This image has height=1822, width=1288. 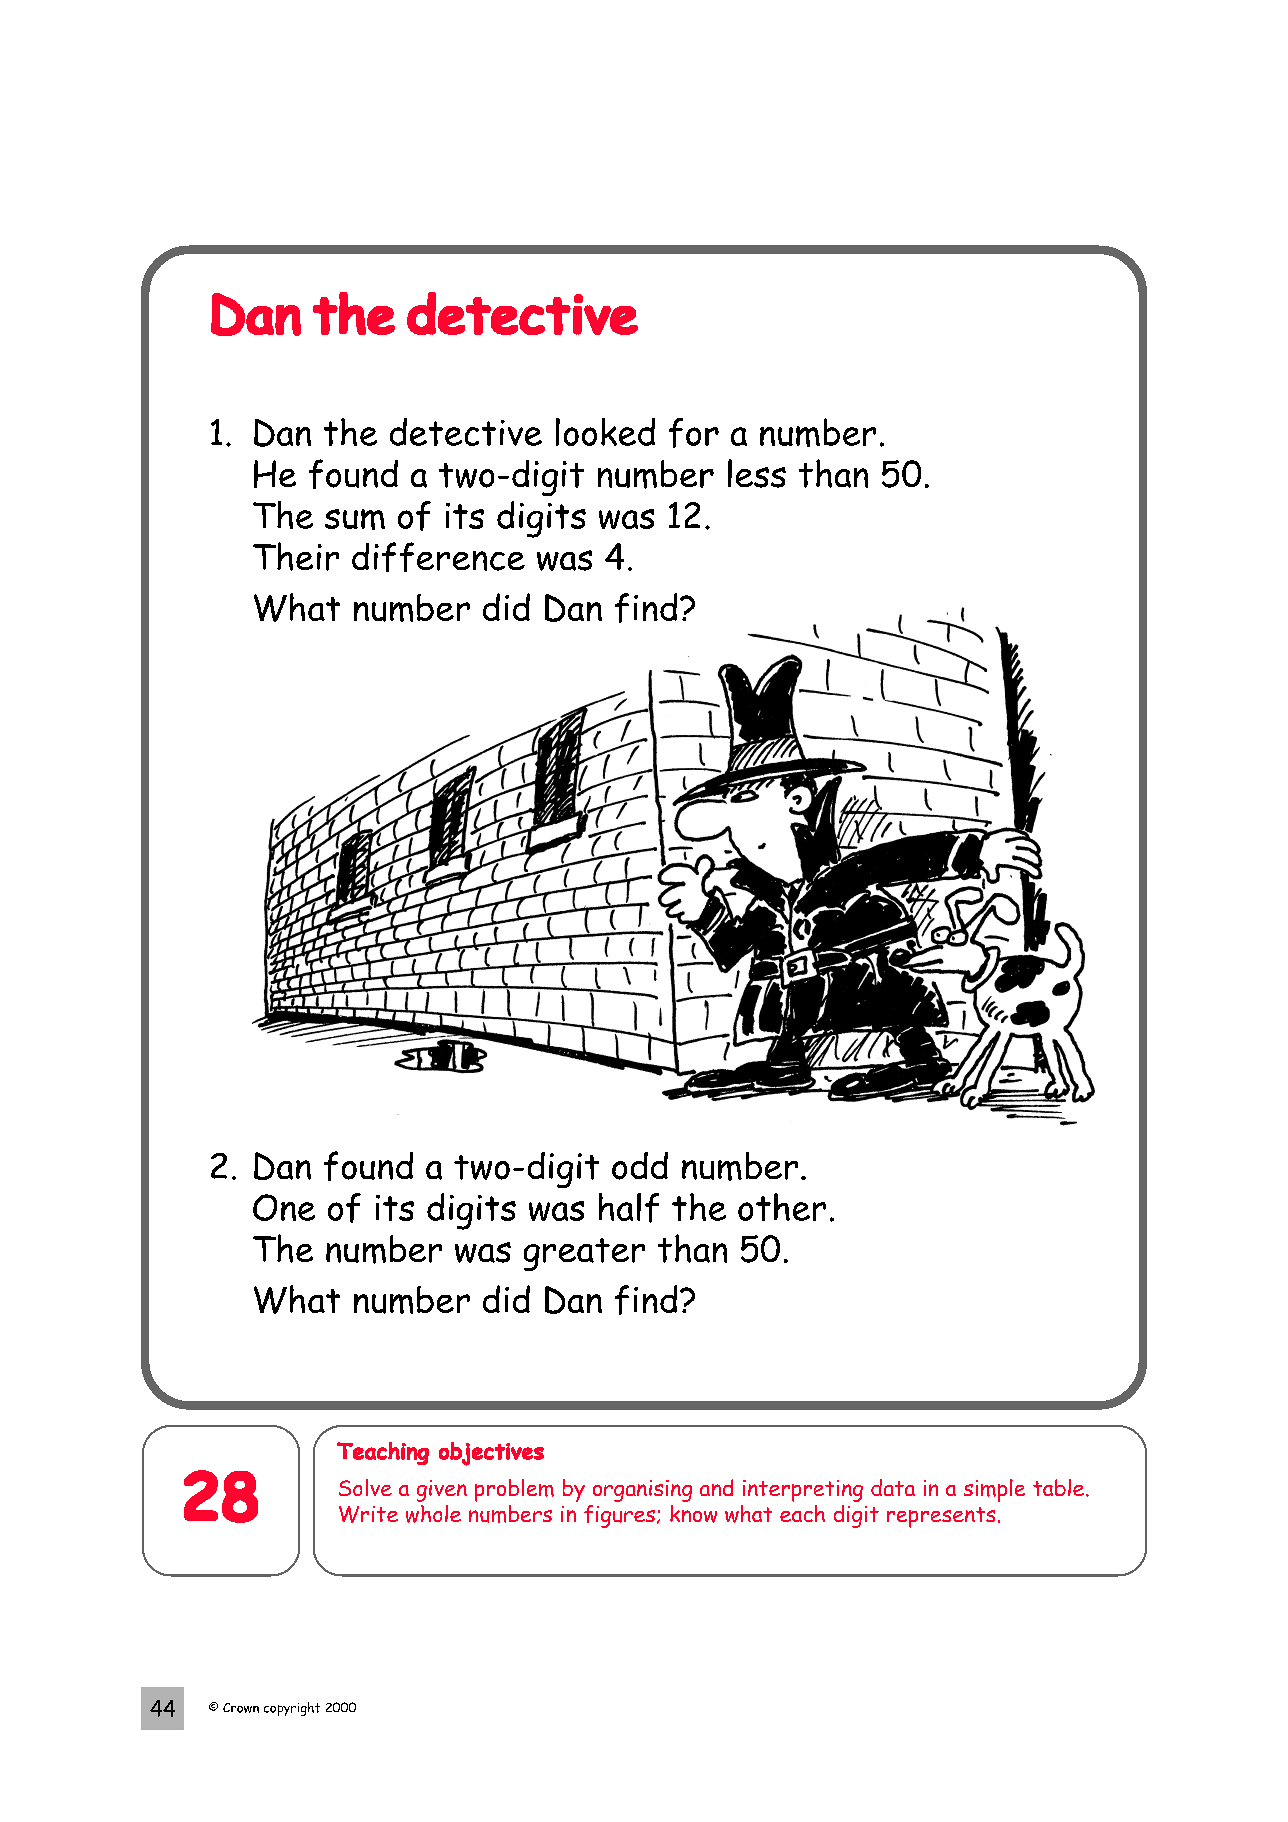 I want to click on One, so click(x=284, y=1207).
